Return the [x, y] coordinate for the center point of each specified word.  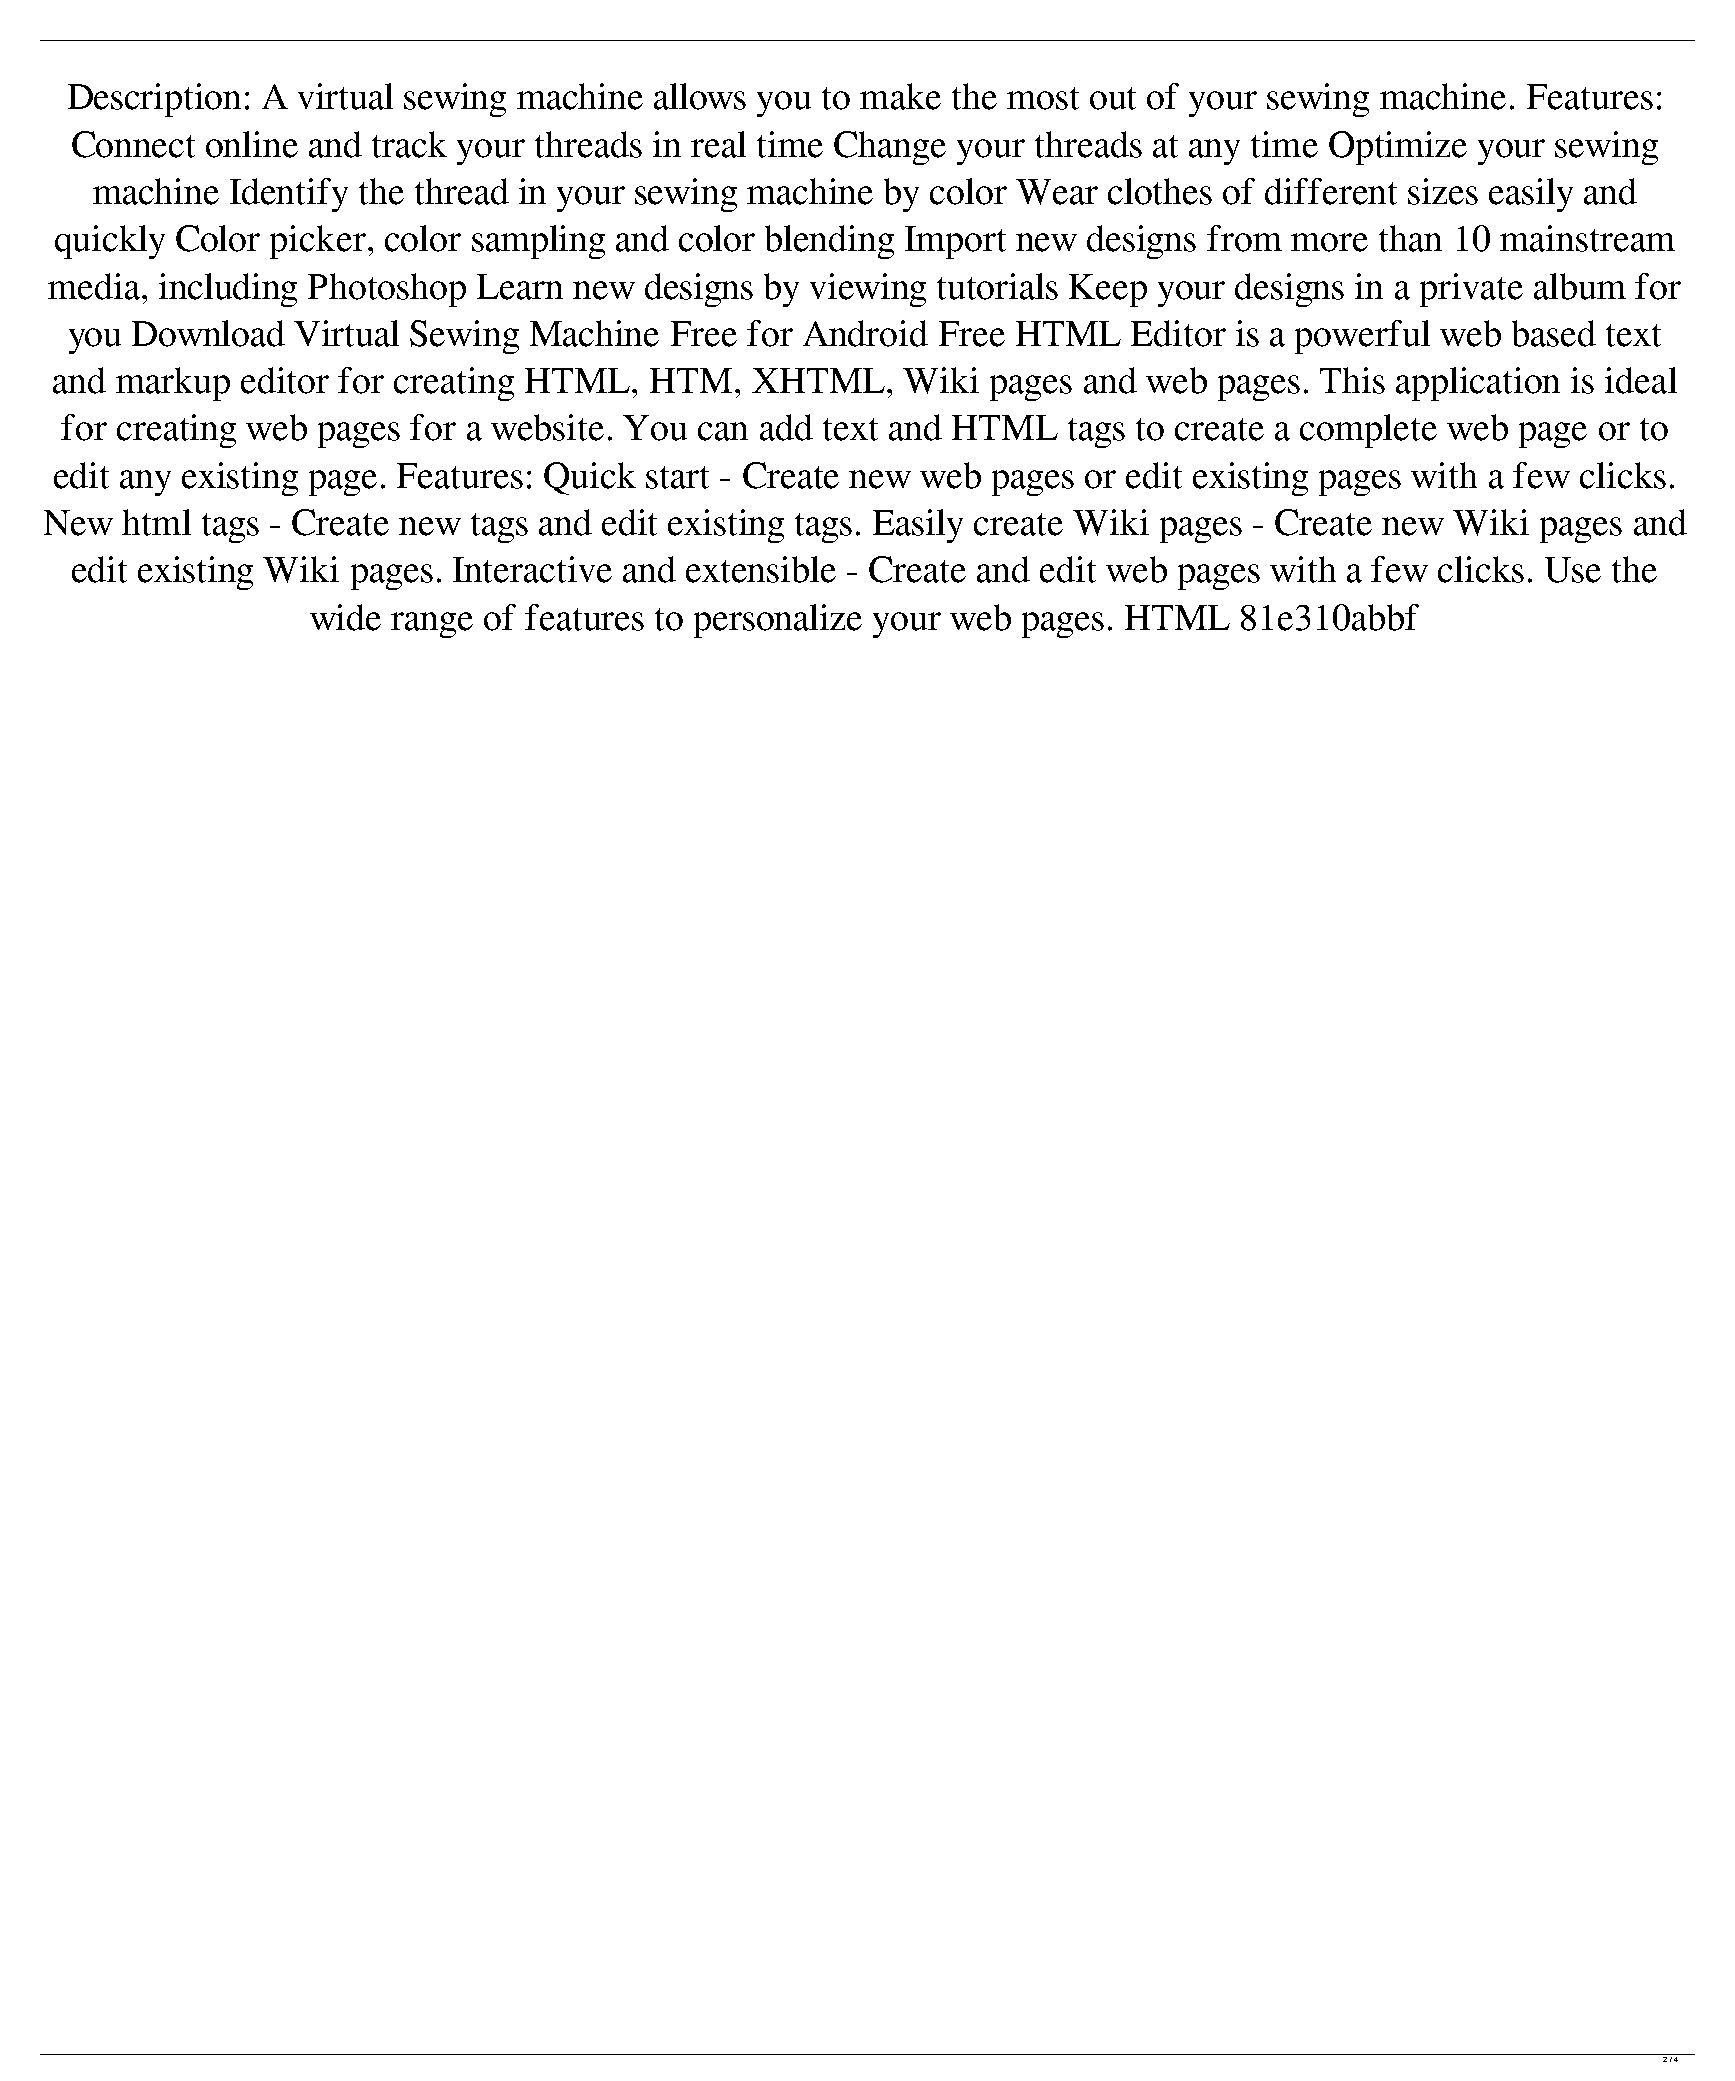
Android [865, 333]
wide [345, 617]
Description [154, 100]
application [1478, 384]
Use [1573, 570]
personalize [778, 621]
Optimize [1398, 148]
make [900, 96]
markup [173, 384]
